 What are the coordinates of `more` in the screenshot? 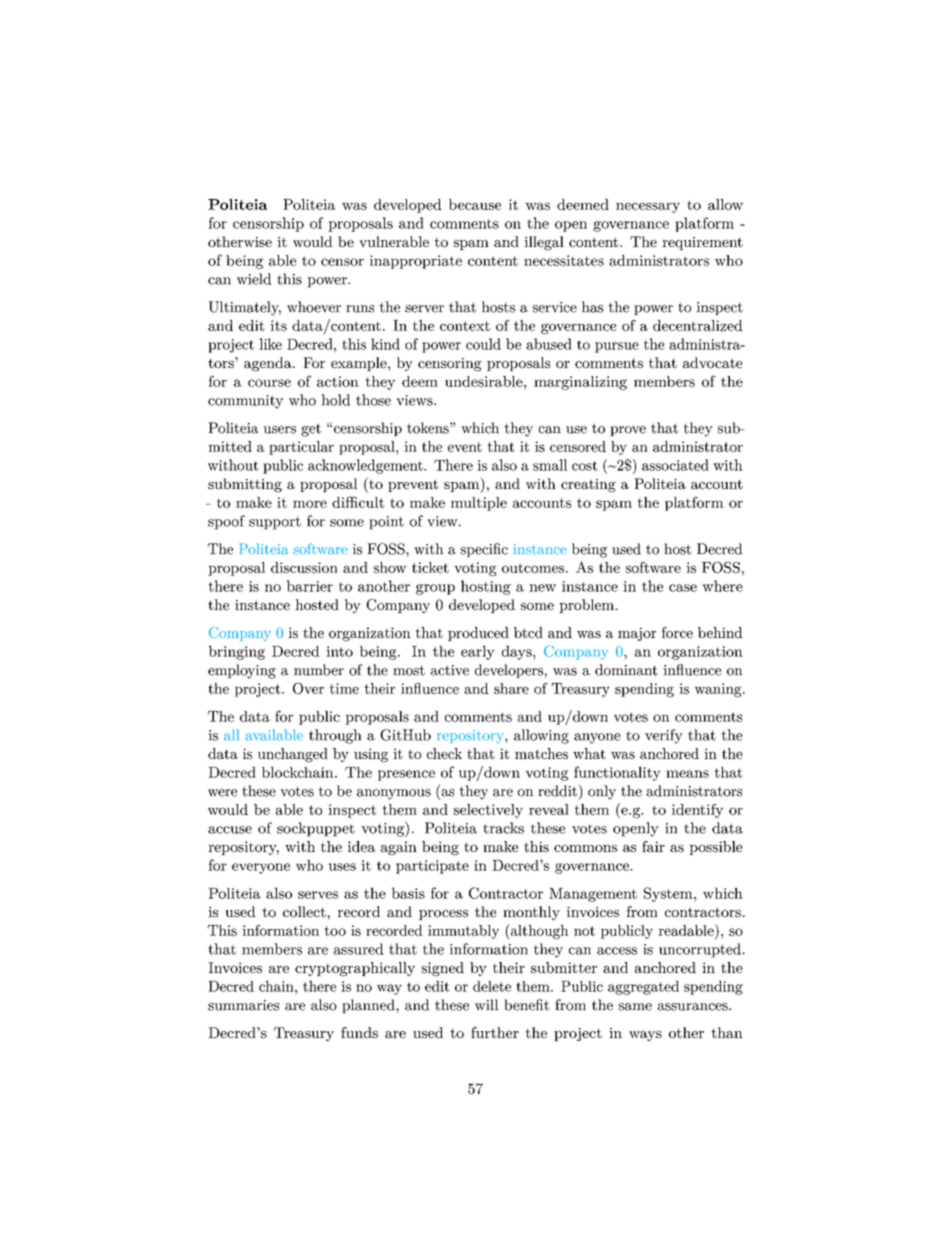 It's located at (310, 504).
